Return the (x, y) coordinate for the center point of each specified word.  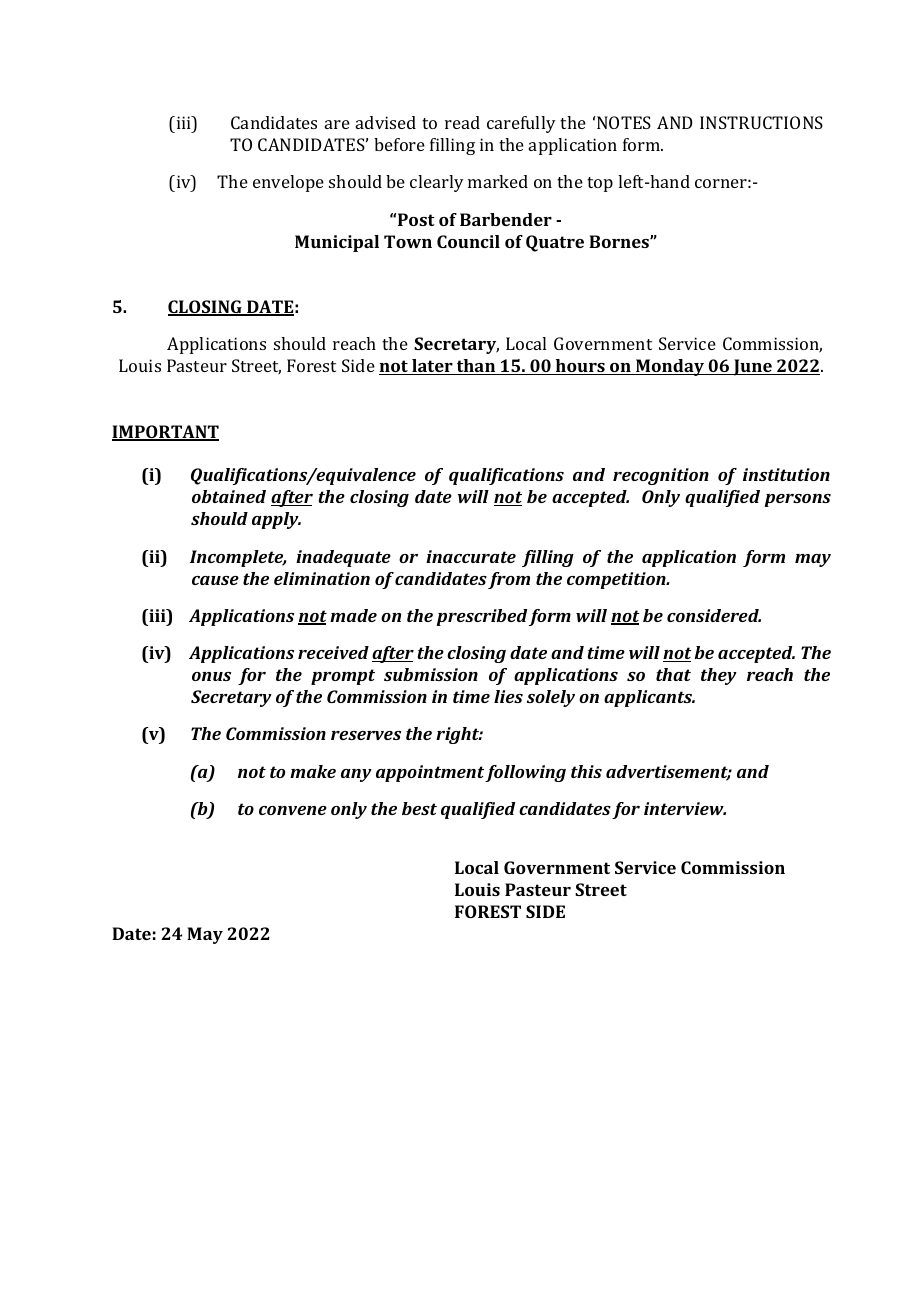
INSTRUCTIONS (761, 122)
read (462, 122)
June (753, 367)
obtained (229, 496)
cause (215, 580)
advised (386, 122)
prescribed (481, 617)
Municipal (337, 243)
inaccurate (471, 556)
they (719, 676)
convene (293, 810)
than (476, 367)
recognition (661, 476)
